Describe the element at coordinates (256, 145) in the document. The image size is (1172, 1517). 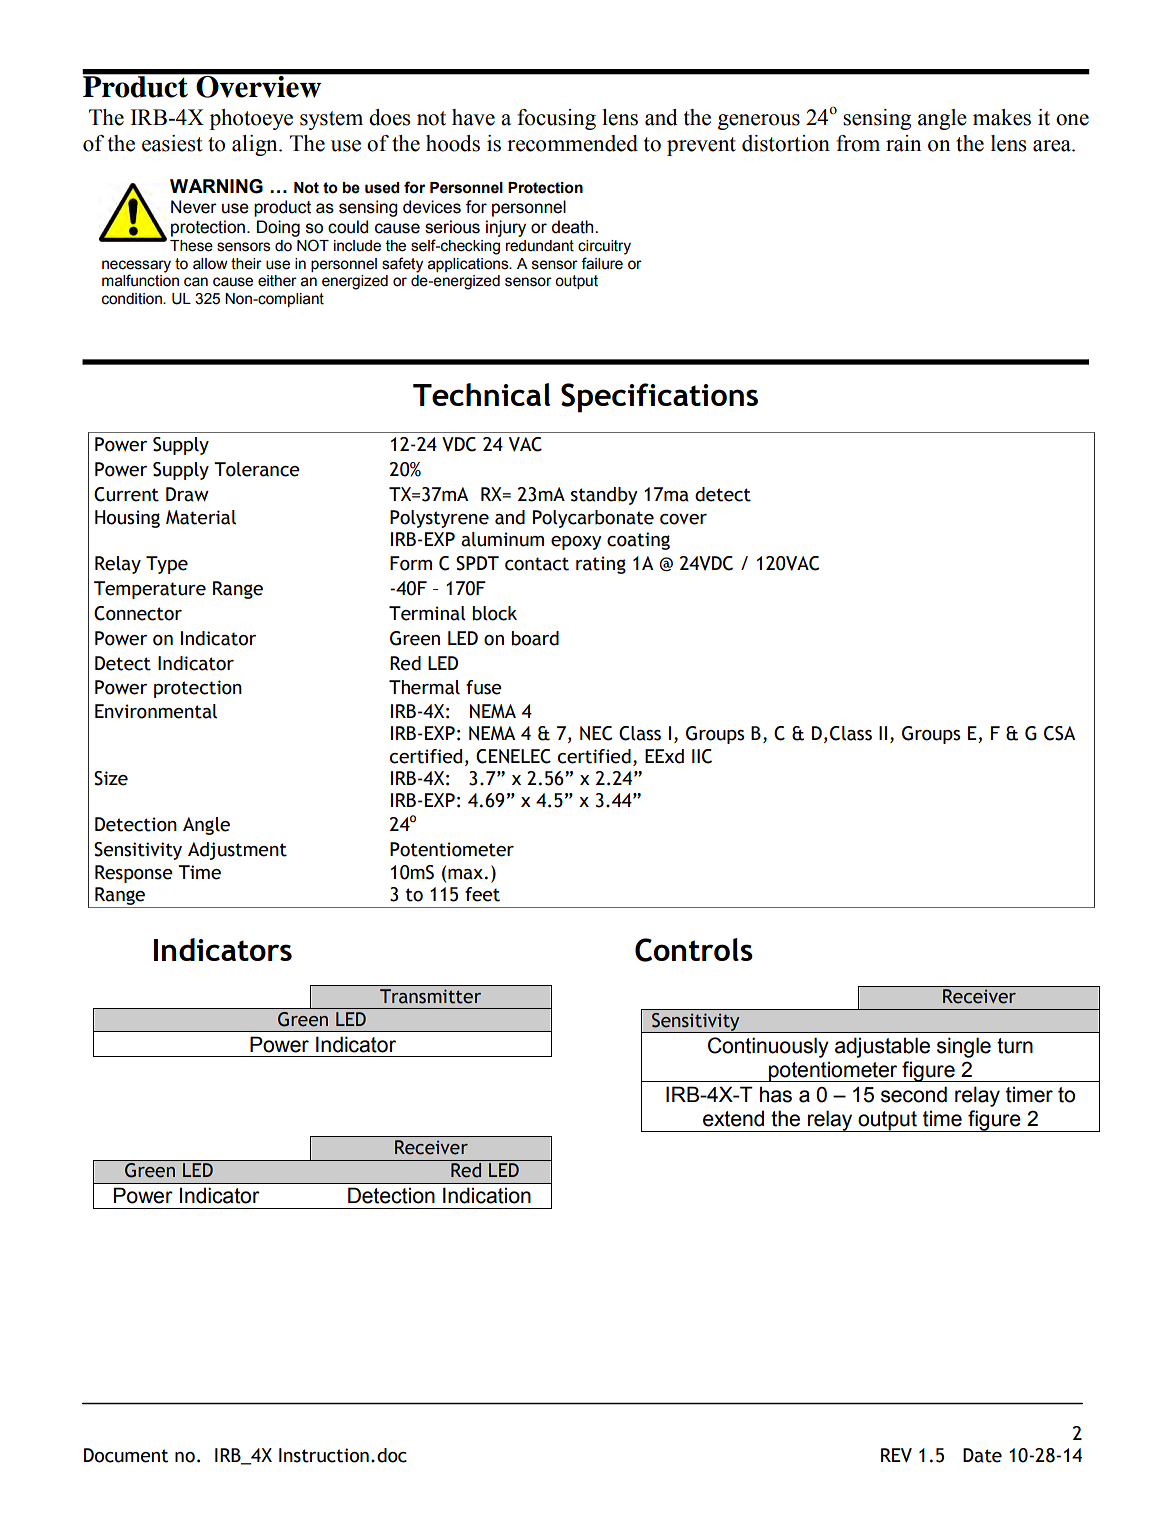
I see `align` at that location.
